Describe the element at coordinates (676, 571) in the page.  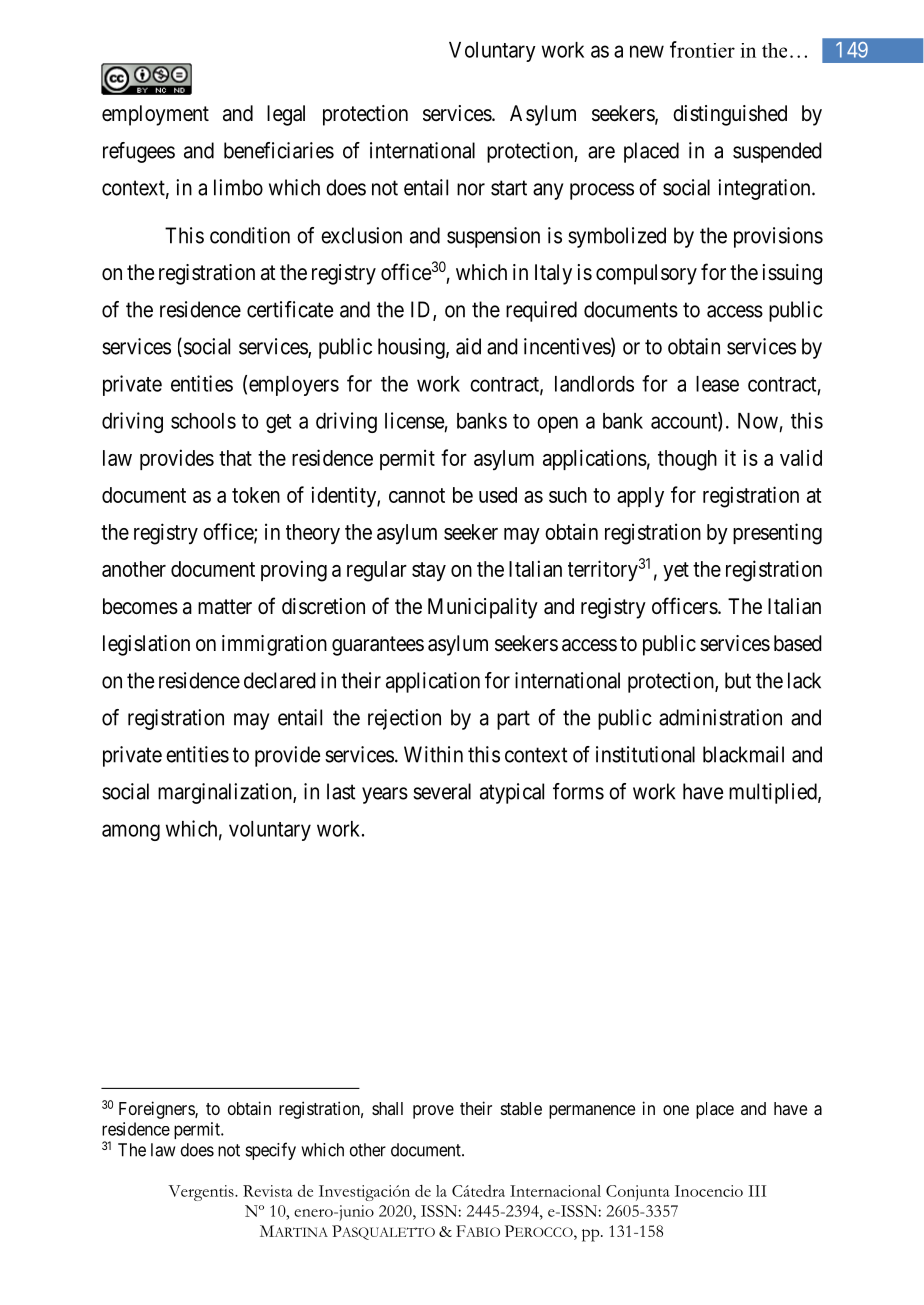
I see `yet` at that location.
